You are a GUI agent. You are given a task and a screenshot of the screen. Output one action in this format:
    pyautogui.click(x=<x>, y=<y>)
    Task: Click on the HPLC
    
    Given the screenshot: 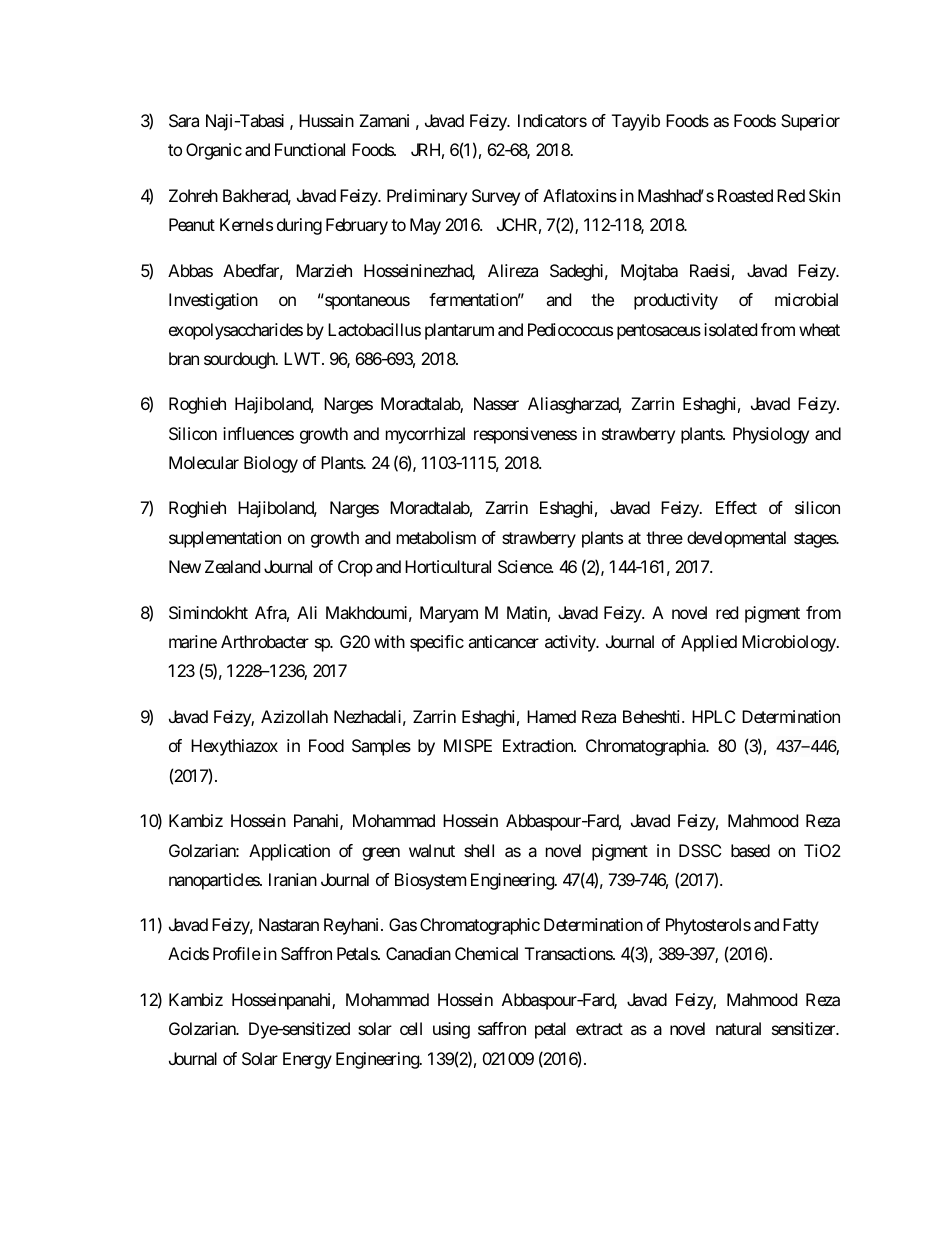 What is the action you would take?
    pyautogui.click(x=713, y=716)
